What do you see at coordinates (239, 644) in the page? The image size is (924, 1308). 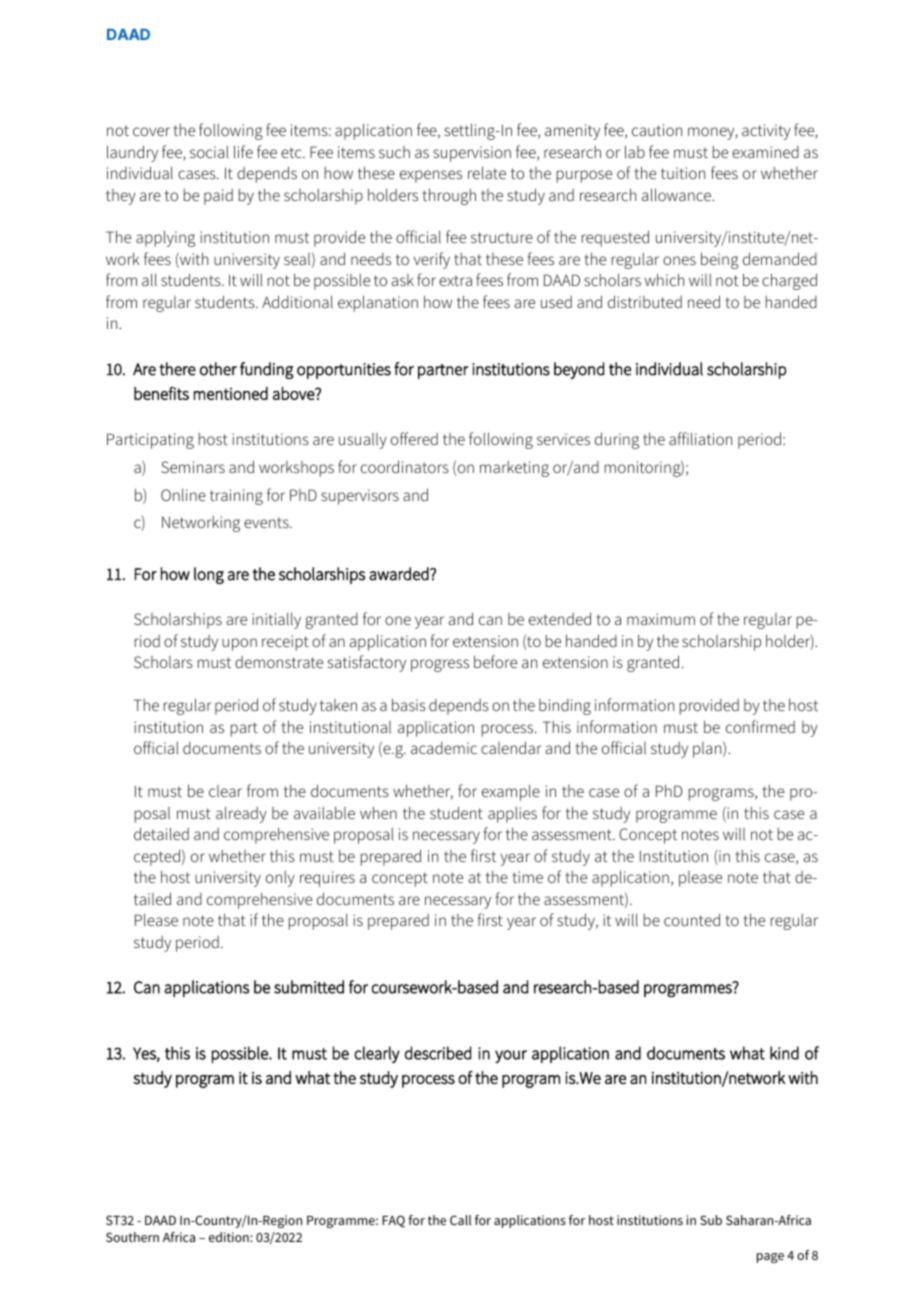 I see `upon` at bounding box center [239, 644].
